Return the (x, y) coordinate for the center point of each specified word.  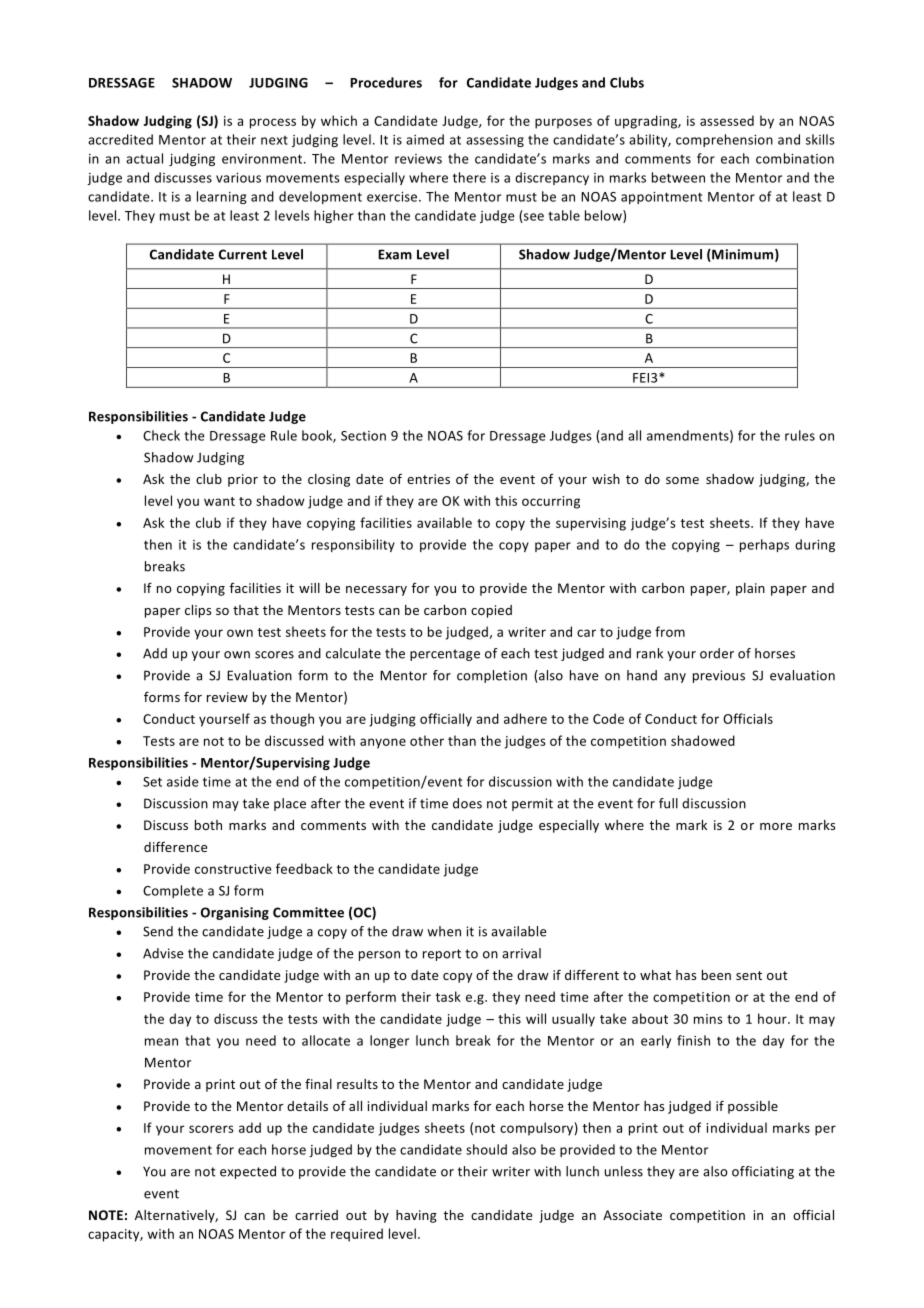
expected (248, 1172)
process (273, 123)
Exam (395, 254)
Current (243, 254)
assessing (495, 141)
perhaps (764, 545)
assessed (727, 120)
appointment (661, 198)
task (448, 996)
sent (749, 975)
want (219, 501)
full (668, 803)
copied (491, 611)
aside (183, 781)
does (467, 803)
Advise (163, 953)
